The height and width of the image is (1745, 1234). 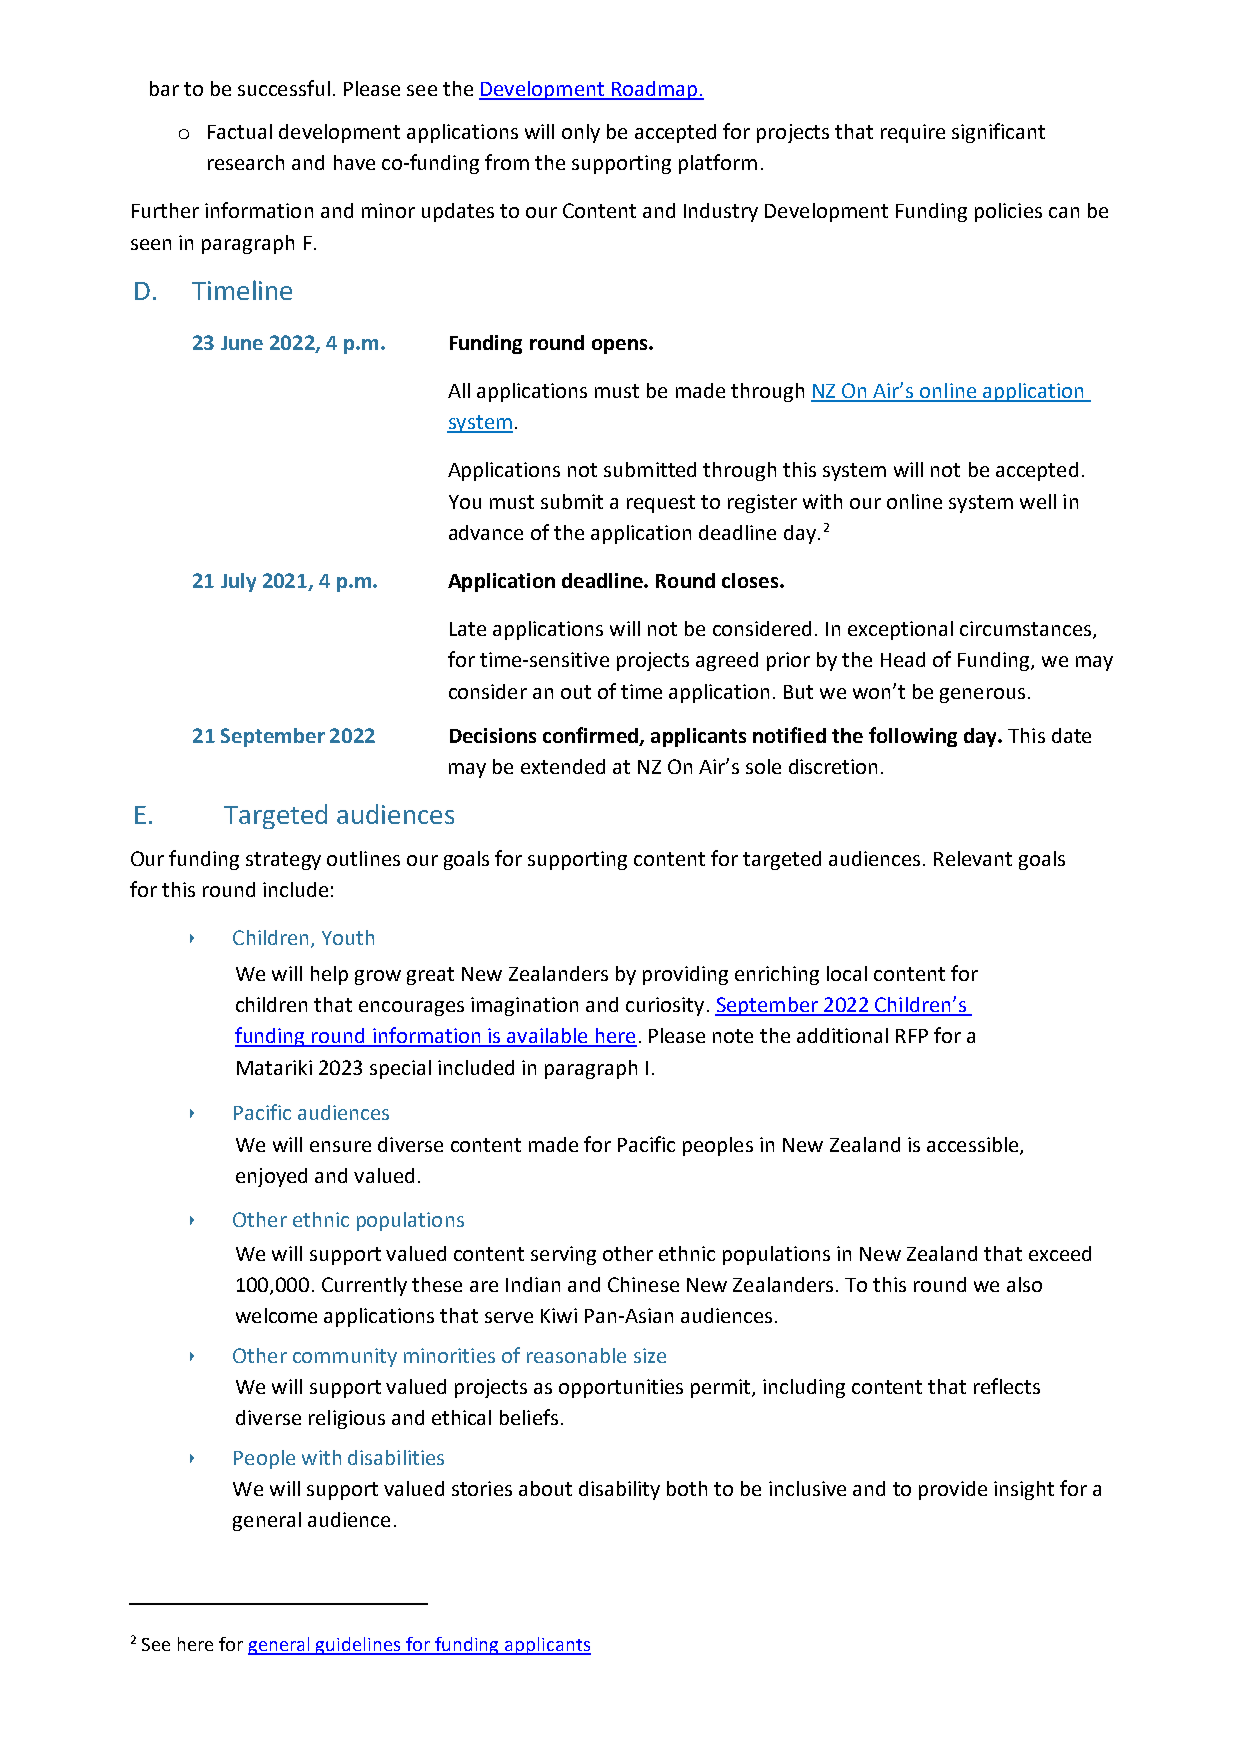 I want to click on Factual, so click(x=240, y=131).
